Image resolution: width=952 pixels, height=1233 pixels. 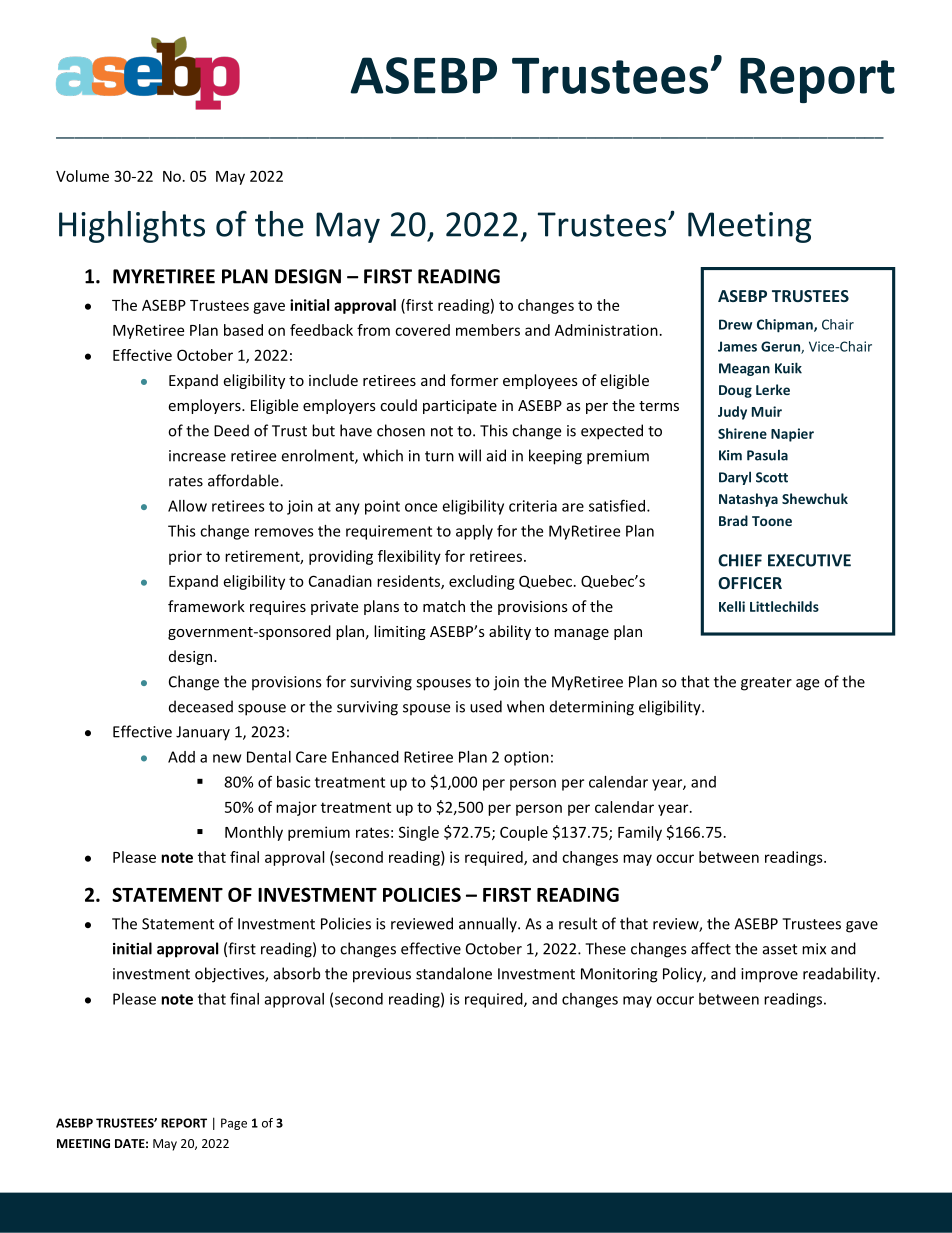 What do you see at coordinates (419, 833) in the screenshot?
I see `Single` at bounding box center [419, 833].
